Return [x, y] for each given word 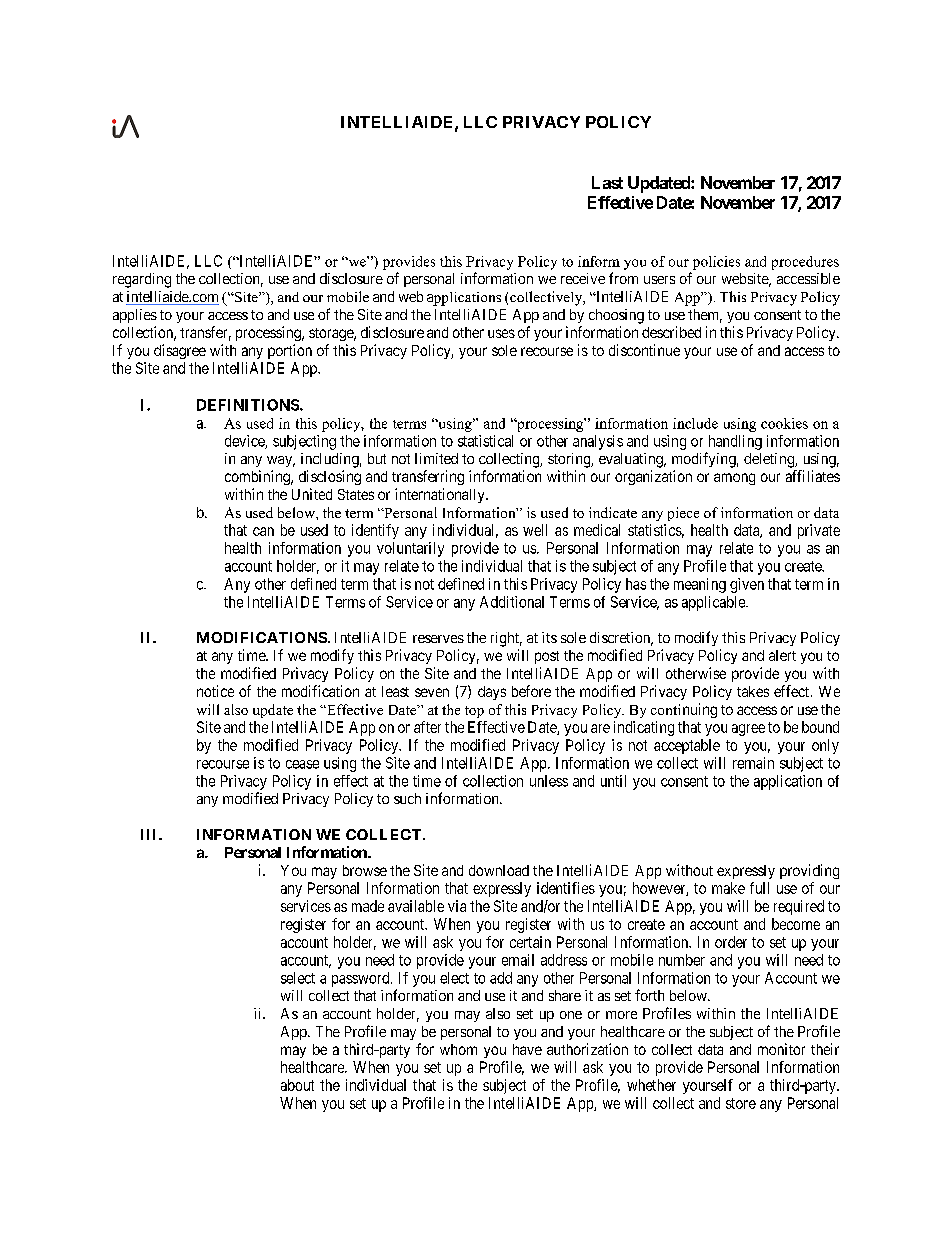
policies [716, 263]
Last [607, 182]
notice [215, 691]
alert [782, 655]
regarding [142, 280]
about [297, 1085]
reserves [438, 639]
